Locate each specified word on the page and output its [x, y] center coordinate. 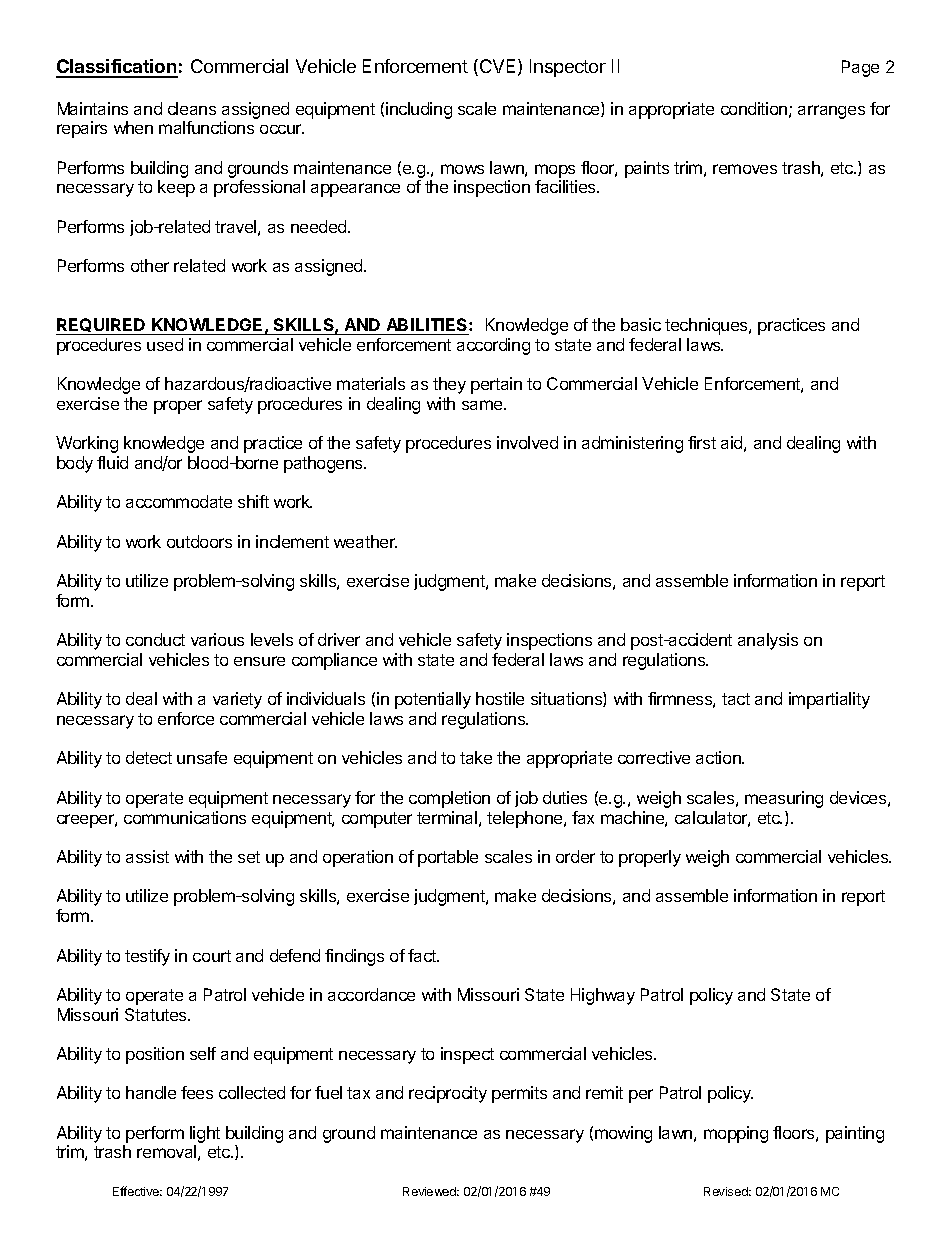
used [165, 344]
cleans [192, 108]
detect [149, 757]
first [702, 442]
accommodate [179, 501]
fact [423, 955]
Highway [603, 996]
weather [365, 541]
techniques [707, 326]
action [719, 757]
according [493, 346]
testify [147, 957]
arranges [831, 112]
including [419, 110]
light [205, 1134]
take [476, 757]
